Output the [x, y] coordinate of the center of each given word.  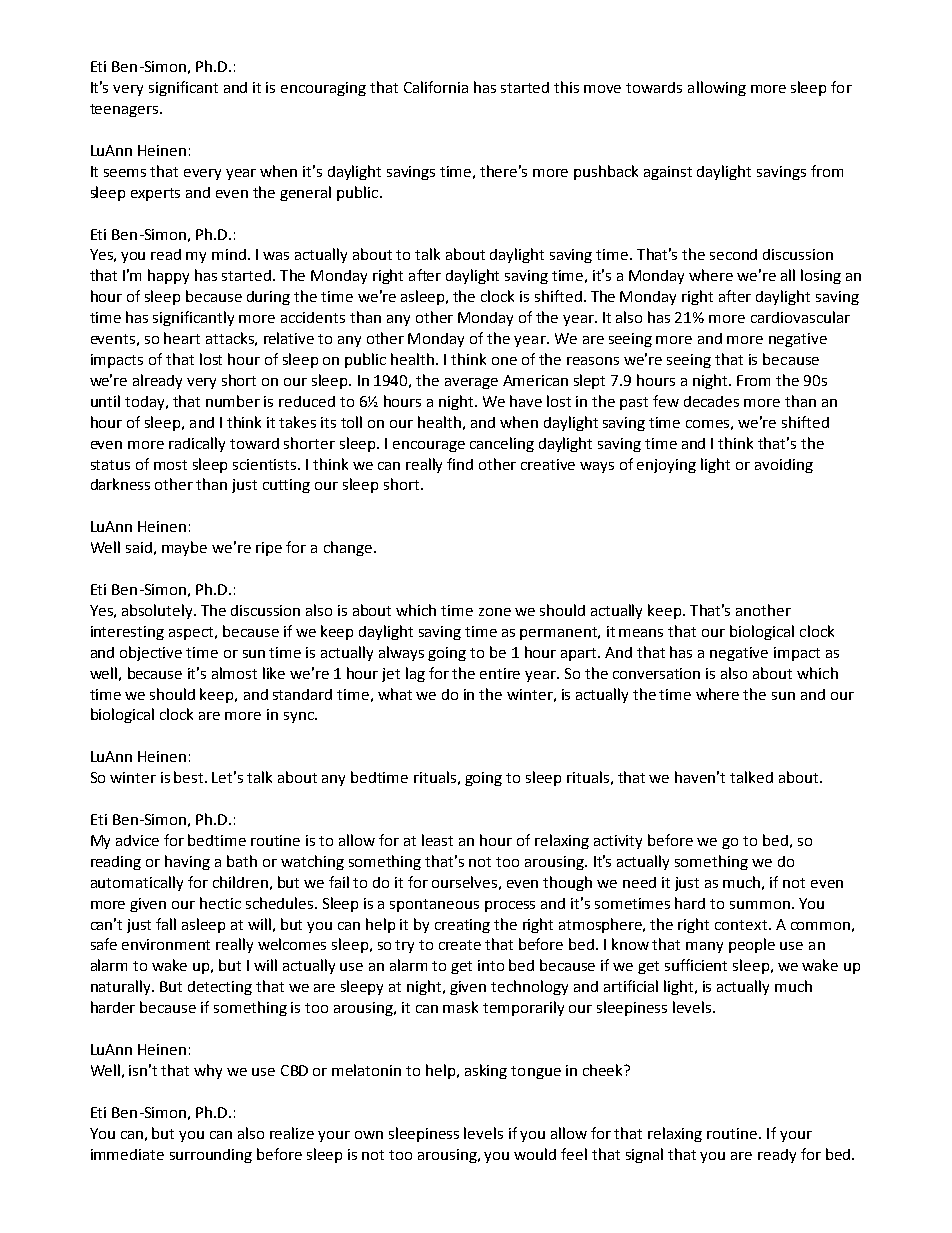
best [190, 777]
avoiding [784, 466]
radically [197, 444]
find [460, 464]
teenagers [125, 110]
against [668, 173]
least [437, 840]
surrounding [211, 1156]
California [436, 87]
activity [618, 842]
